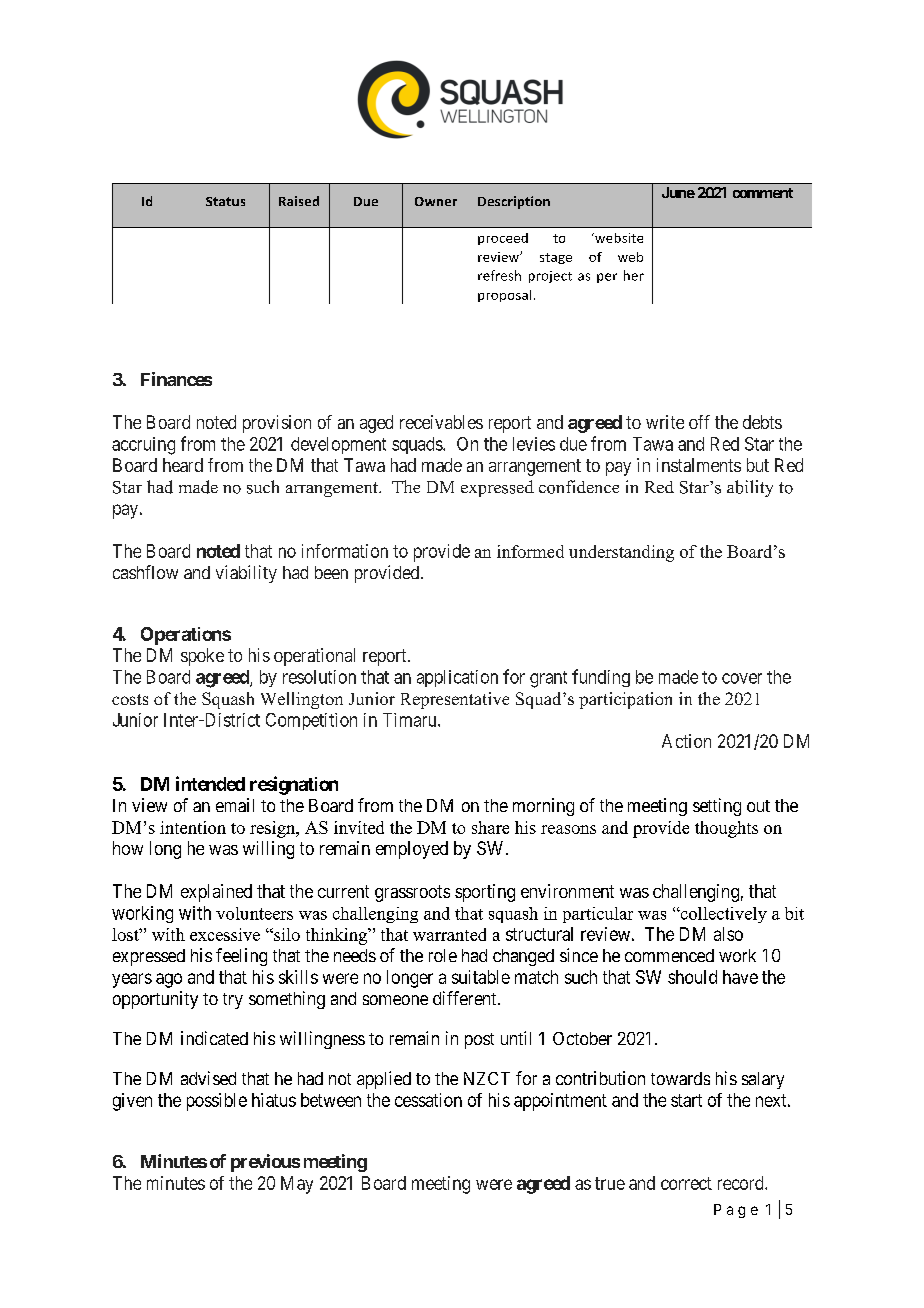  I want to click on possible, so click(217, 1102).
